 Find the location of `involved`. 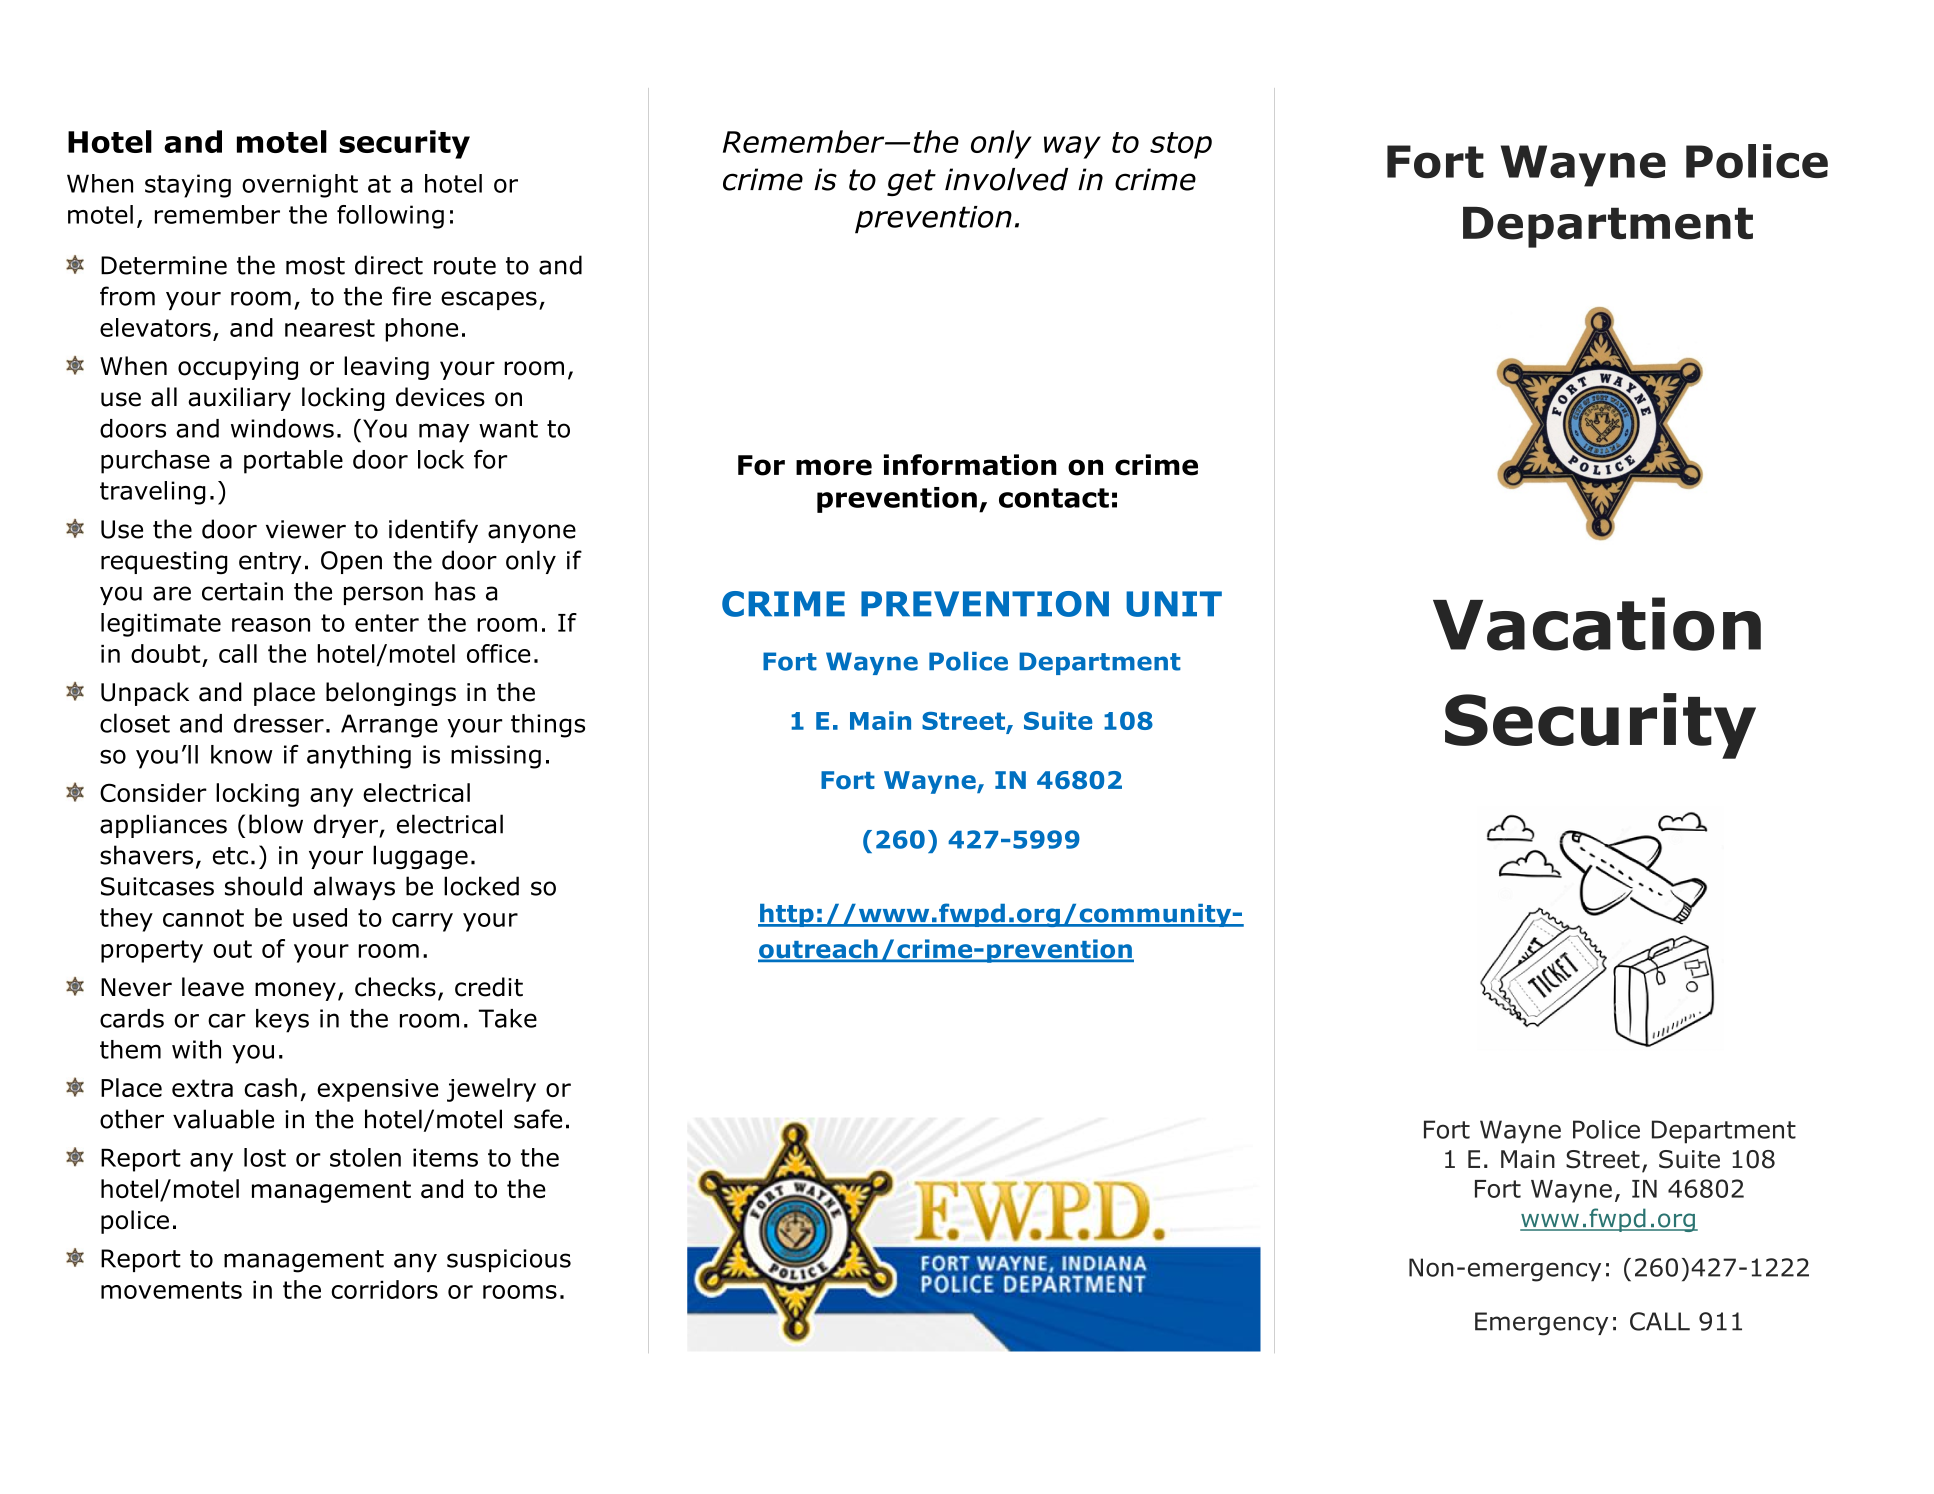

involved is located at coordinates (1006, 179).
